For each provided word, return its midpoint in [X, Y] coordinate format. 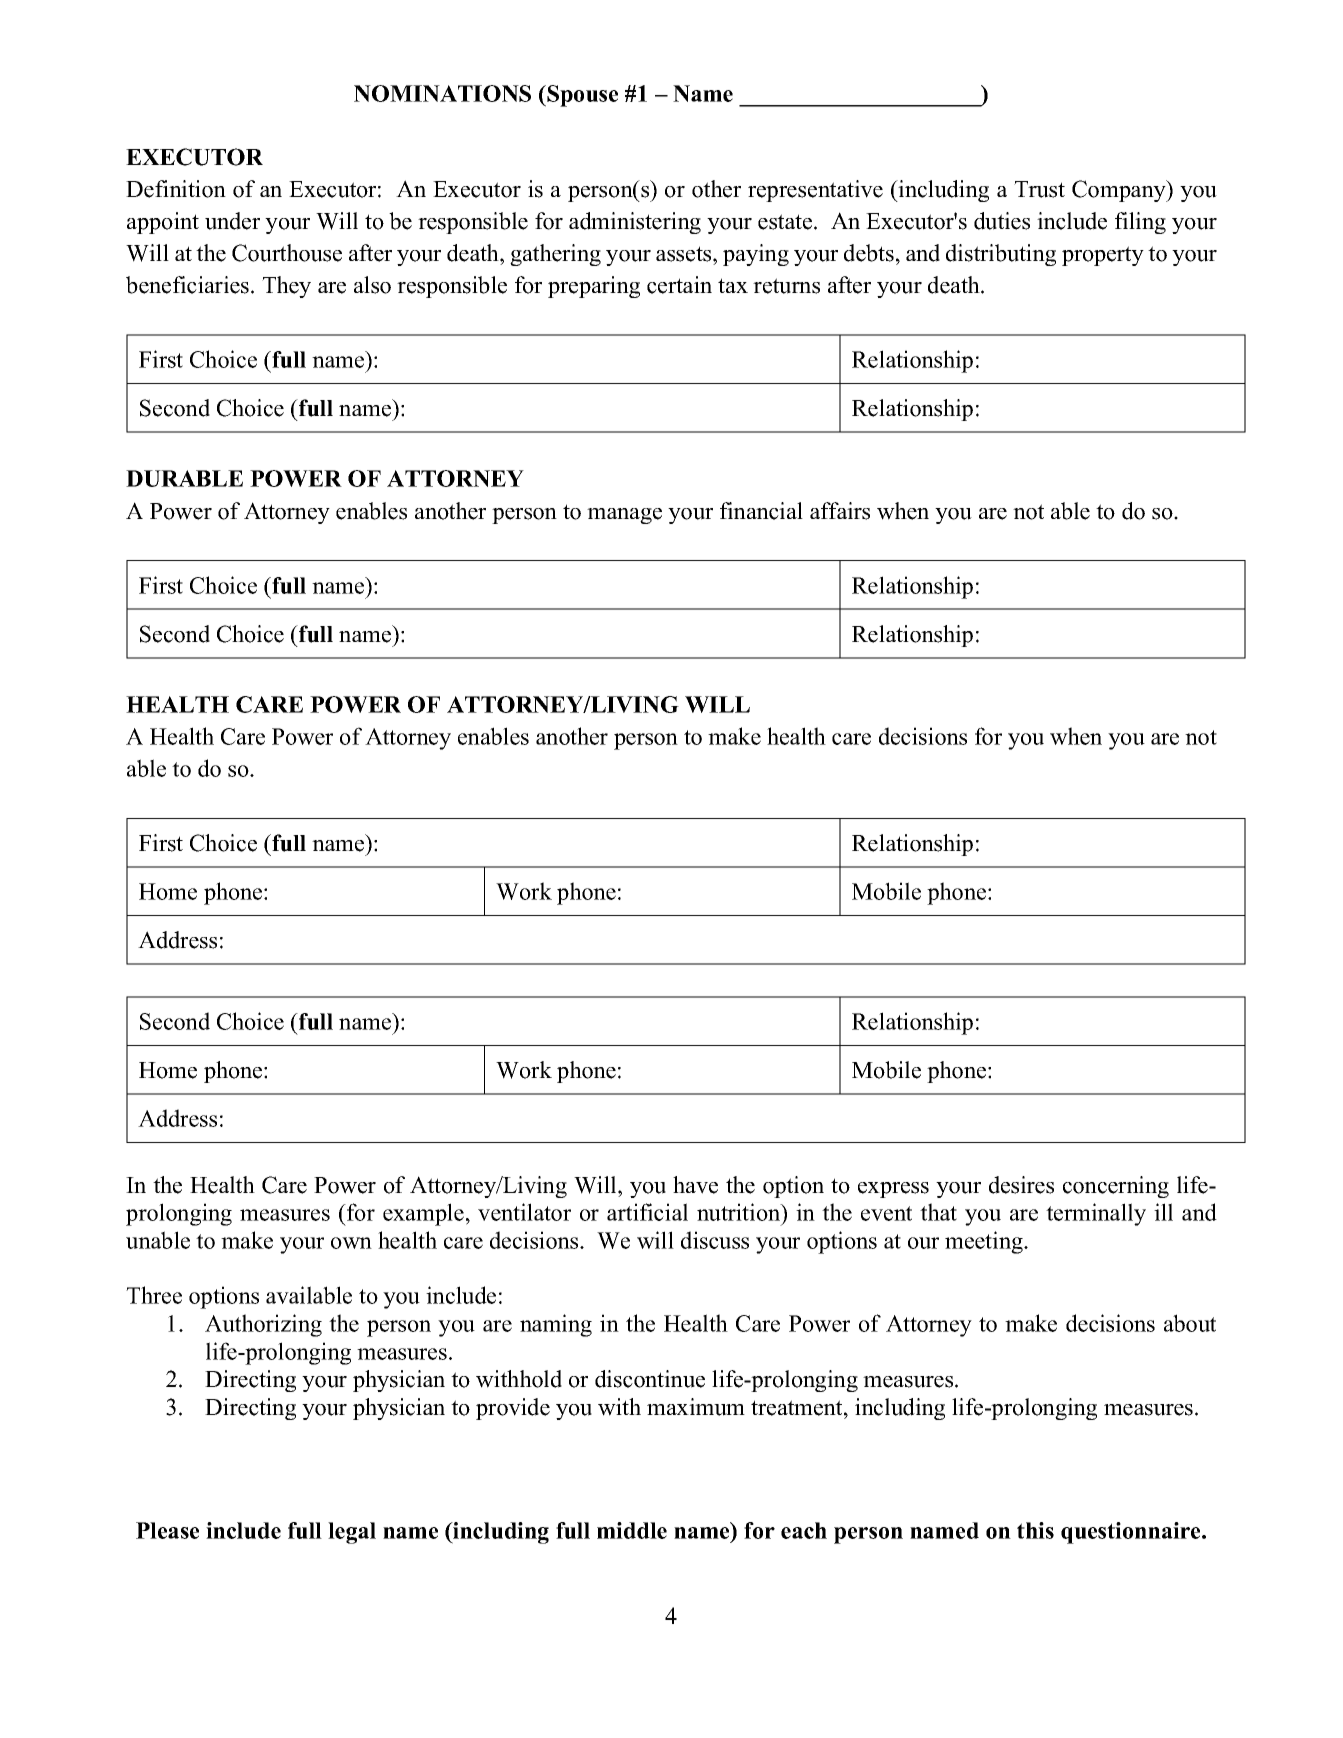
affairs [840, 511]
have [695, 1185]
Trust [1039, 189]
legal [352, 1533]
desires [1021, 1185]
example [423, 1214]
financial [761, 511]
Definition [176, 189]
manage [624, 516]
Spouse [581, 96]
